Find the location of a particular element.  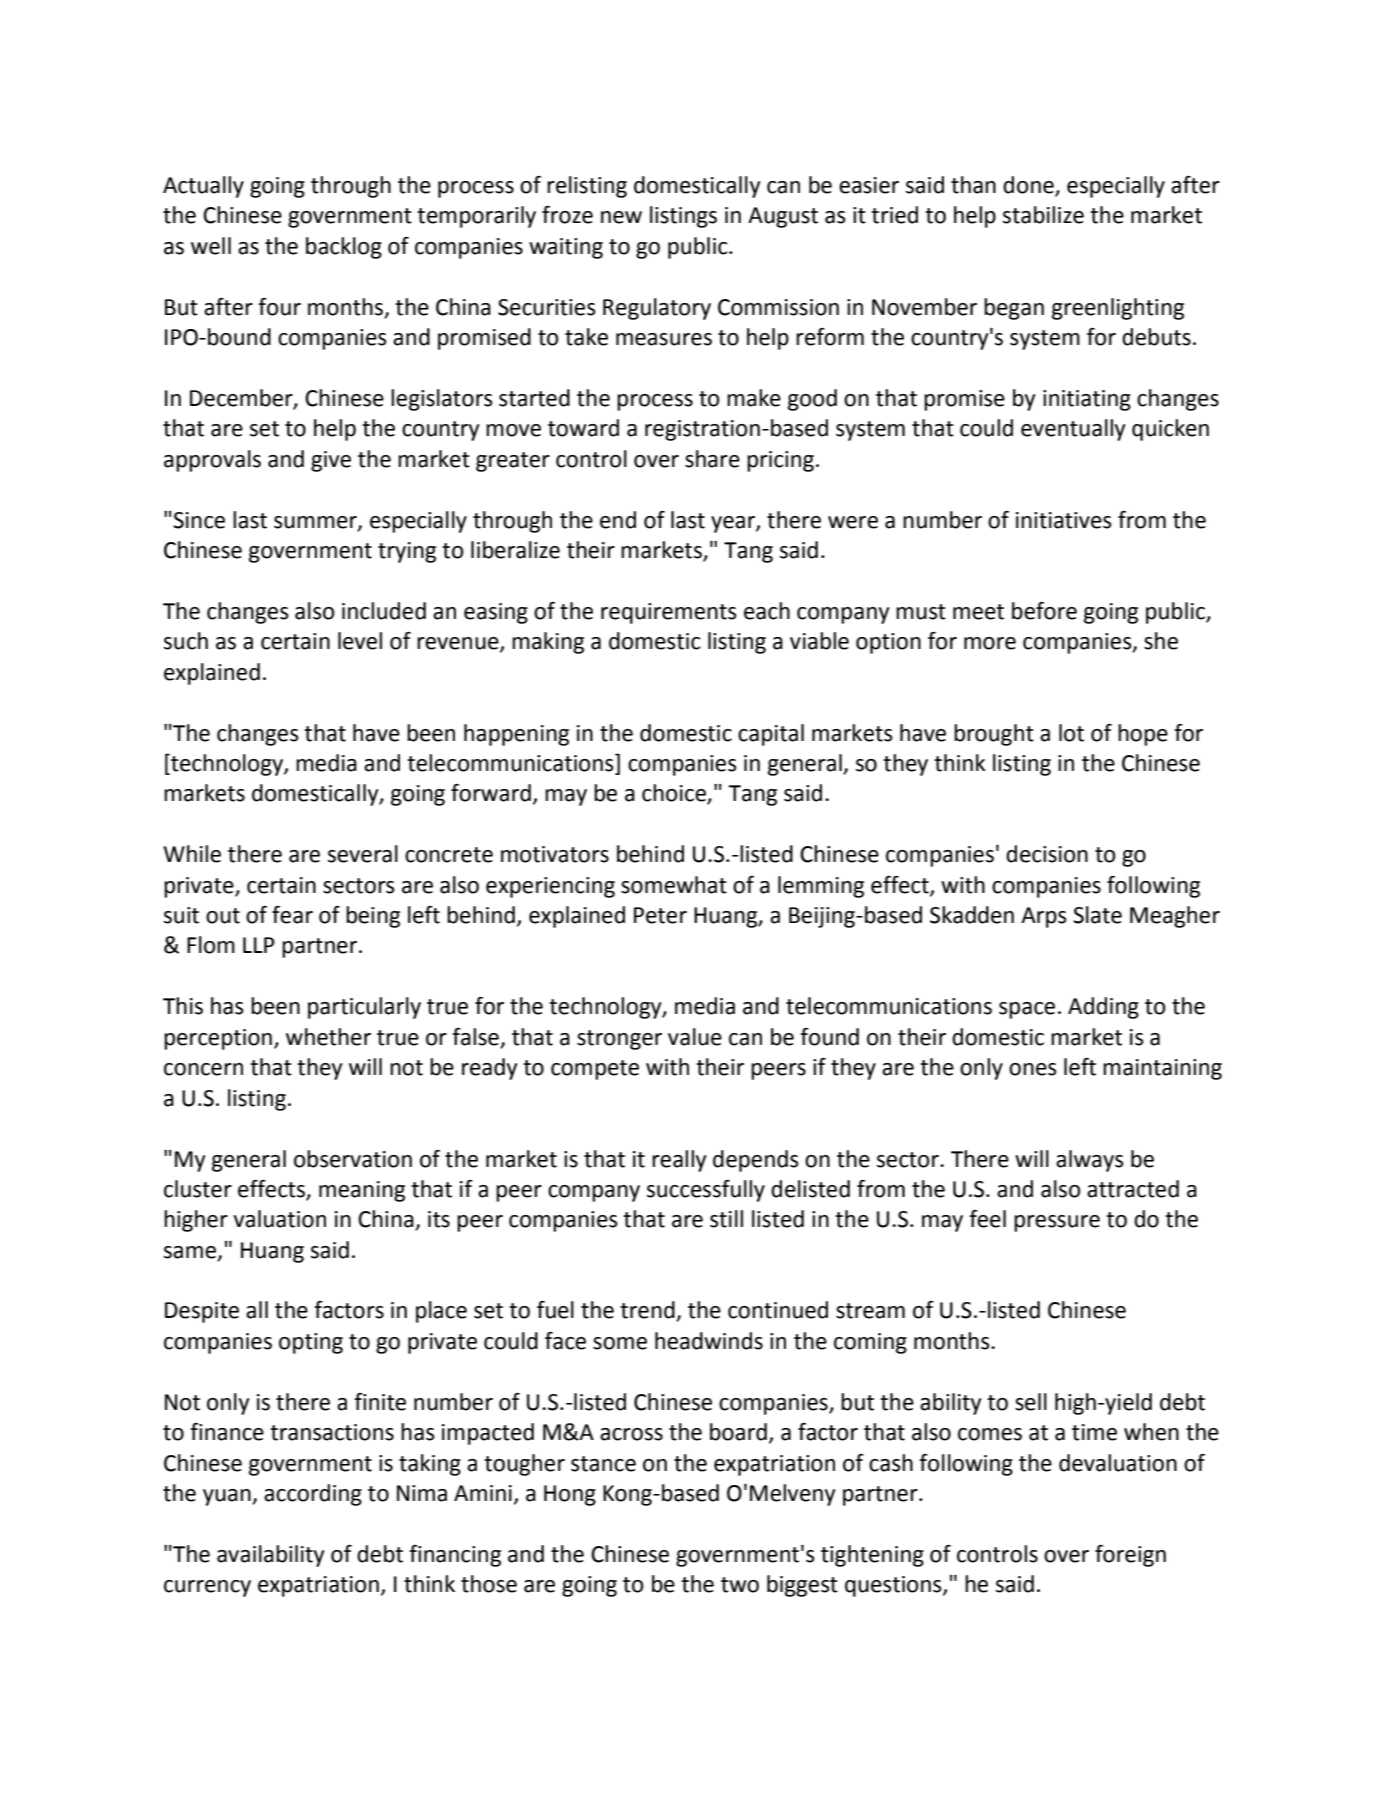

according is located at coordinates (313, 1495).
